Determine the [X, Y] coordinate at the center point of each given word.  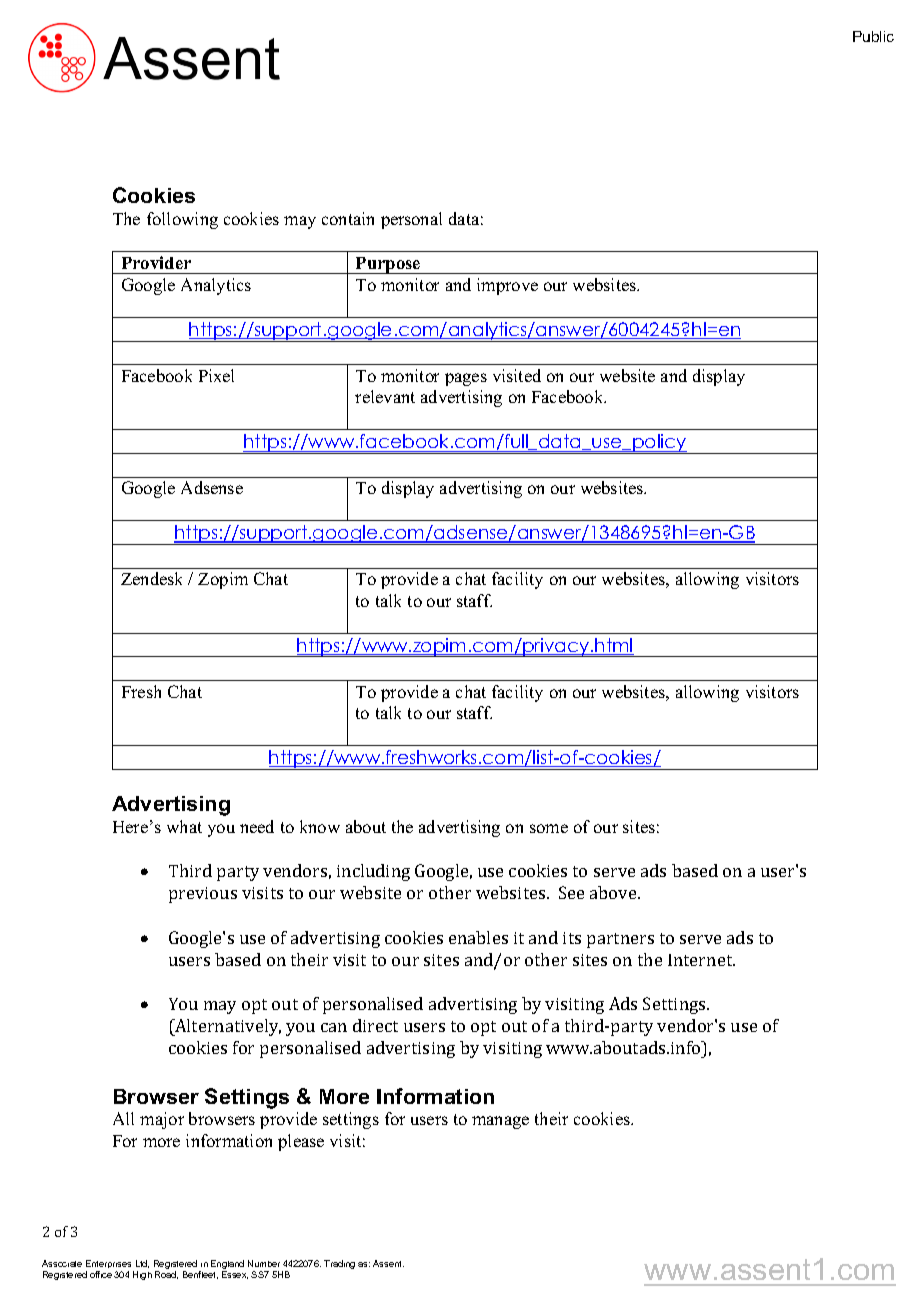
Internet [701, 960]
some [549, 828]
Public [873, 36]
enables [478, 937]
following [182, 220]
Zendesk [151, 578]
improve [507, 286]
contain [348, 218]
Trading [339, 1264]
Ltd [142, 1264]
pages [466, 379]
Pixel [216, 375]
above [614, 892]
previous [203, 895]
